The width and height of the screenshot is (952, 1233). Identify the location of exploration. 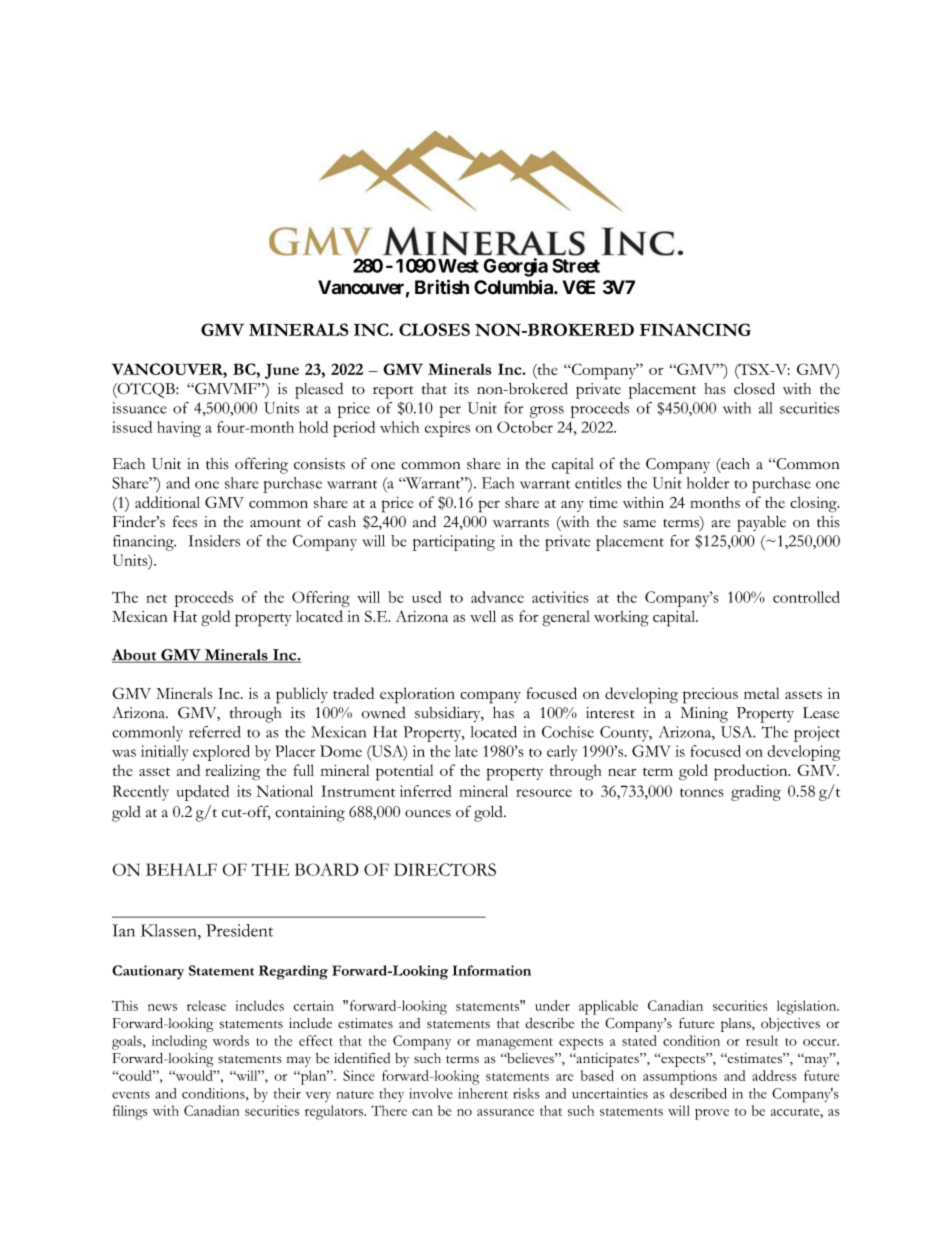
(417, 695).
